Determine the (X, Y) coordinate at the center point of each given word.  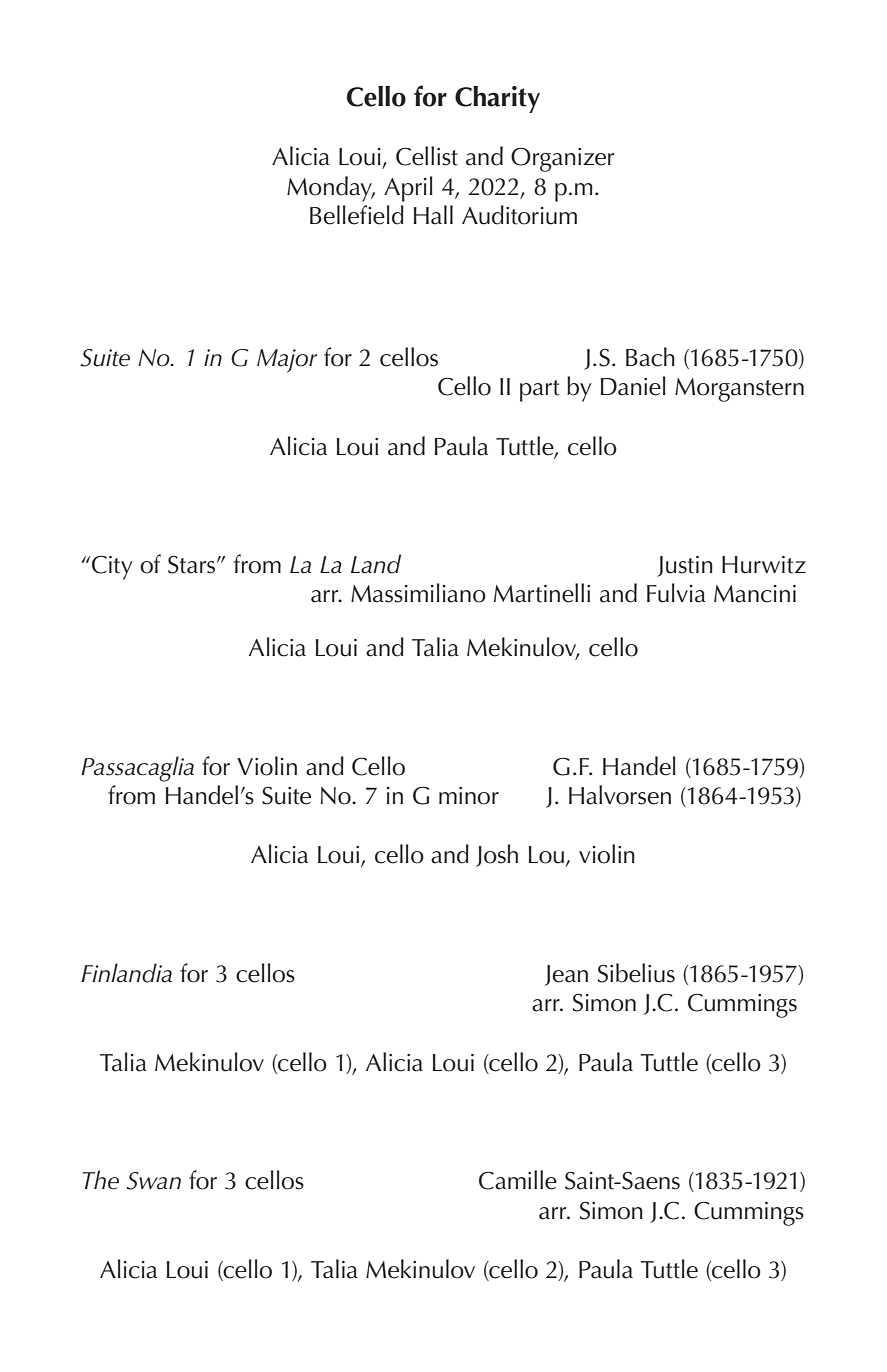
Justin (685, 566)
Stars (193, 565)
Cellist (427, 156)
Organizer (562, 159)
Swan (153, 1181)
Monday (331, 189)
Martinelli (542, 593)
